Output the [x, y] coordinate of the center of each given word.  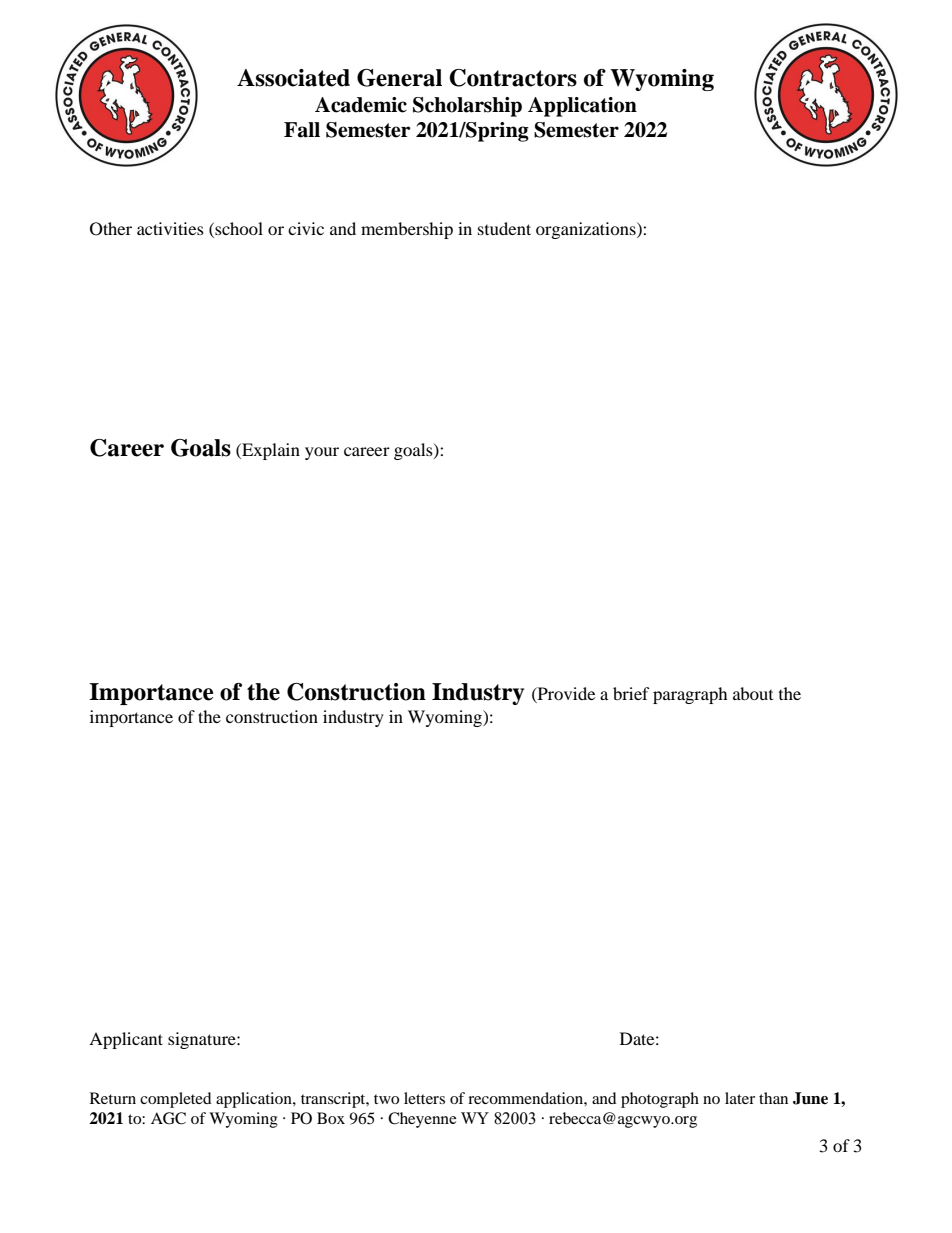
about [753, 693]
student [504, 228]
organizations [587, 230]
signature [203, 1040]
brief [631, 693]
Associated [293, 78]
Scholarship [467, 107]
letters [424, 1098]
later [740, 1098]
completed [176, 1100]
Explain [270, 451]
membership [407, 230]
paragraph [690, 695]
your [322, 453]
